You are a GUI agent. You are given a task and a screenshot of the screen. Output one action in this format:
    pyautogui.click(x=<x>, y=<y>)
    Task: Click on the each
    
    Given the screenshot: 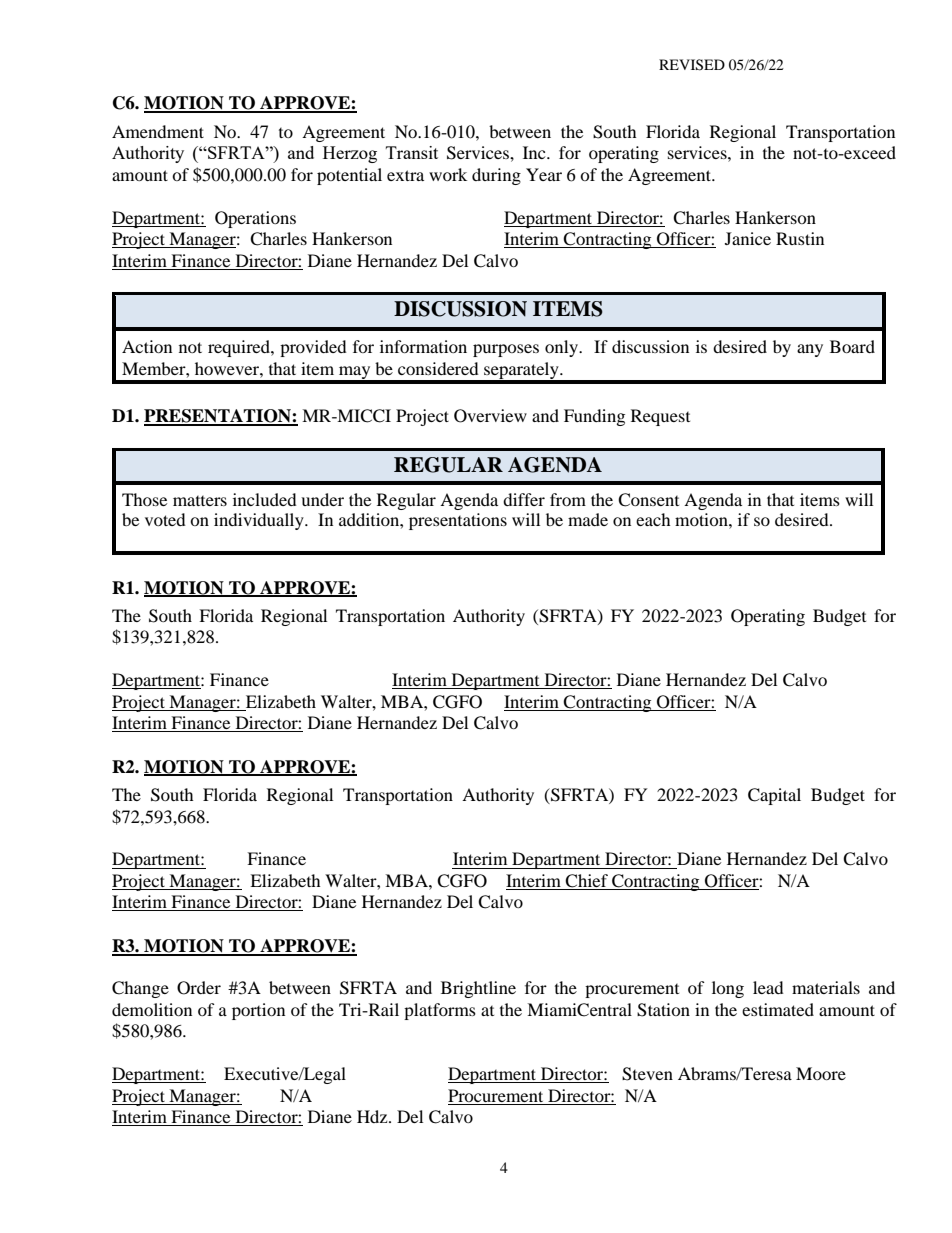 What is the action you would take?
    pyautogui.click(x=653, y=519)
